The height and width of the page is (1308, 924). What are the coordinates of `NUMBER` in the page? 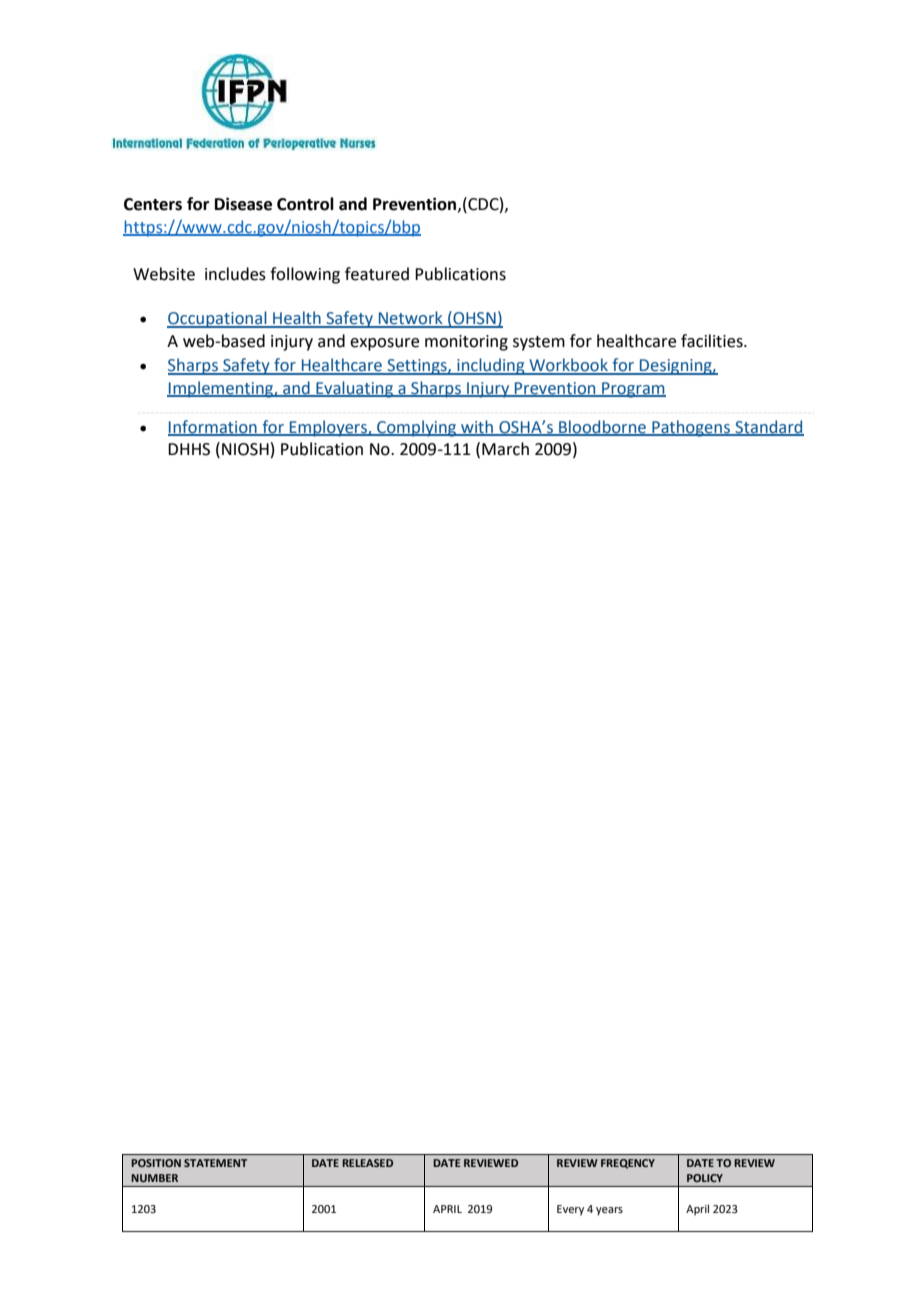 It's located at (154, 1178).
